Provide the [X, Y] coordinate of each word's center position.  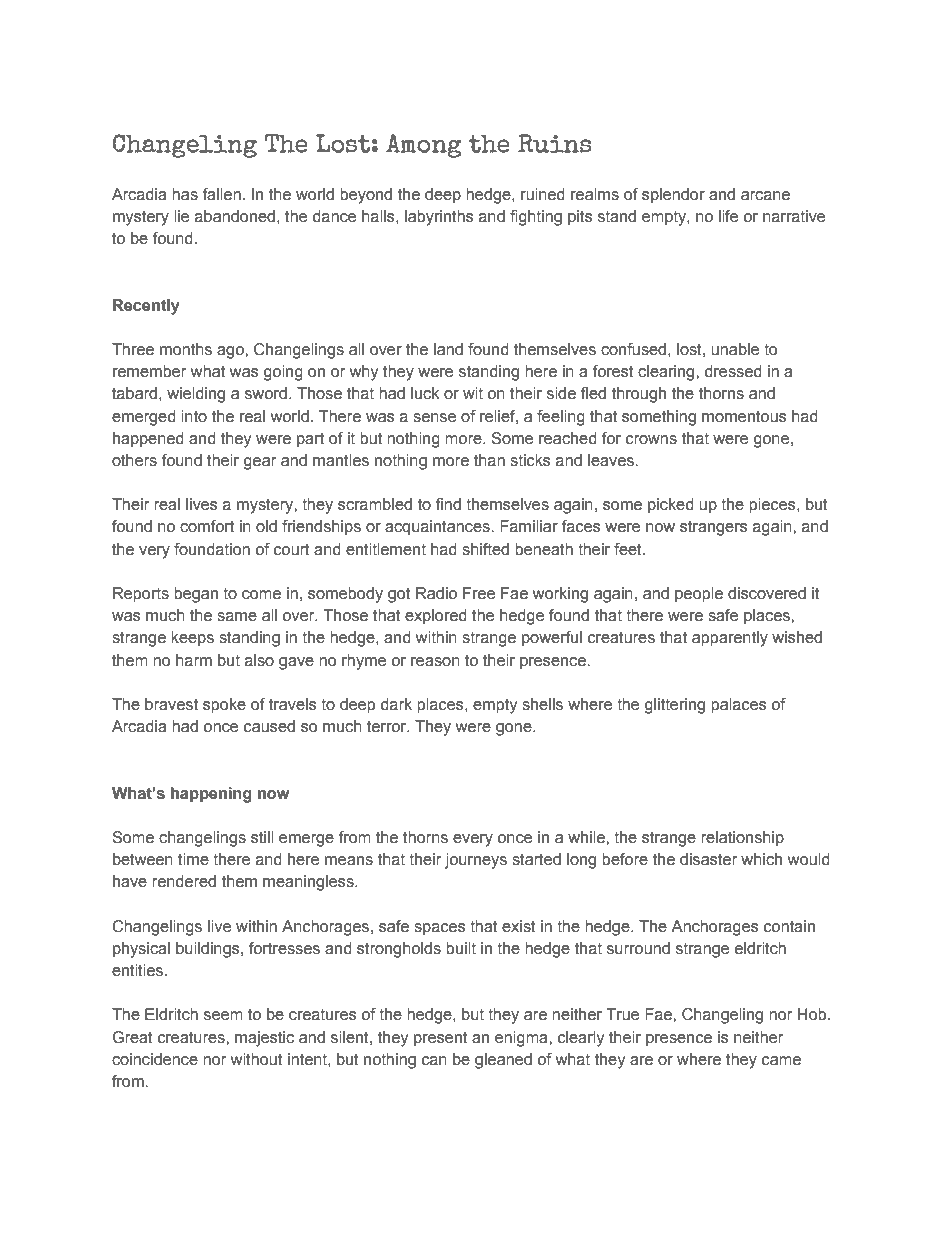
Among [423, 146]
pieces [773, 506]
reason [435, 662]
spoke [224, 706]
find [448, 504]
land [448, 349]
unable [735, 349]
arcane [765, 196]
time [193, 859]
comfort [207, 526]
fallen [222, 194]
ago [231, 352]
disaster [708, 859]
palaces [739, 706]
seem [223, 1016]
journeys [476, 861]
